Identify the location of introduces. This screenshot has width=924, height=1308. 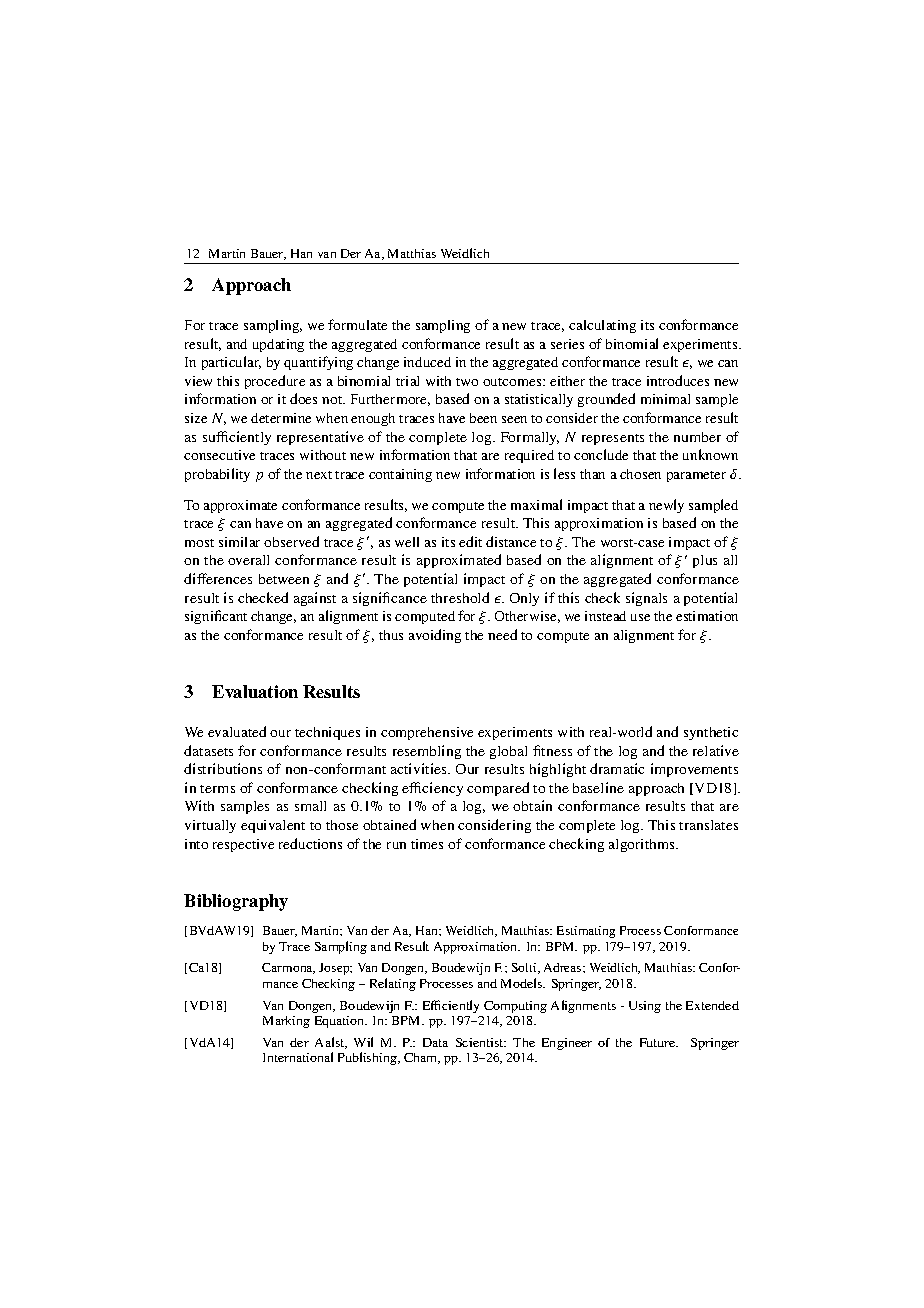
(678, 380).
